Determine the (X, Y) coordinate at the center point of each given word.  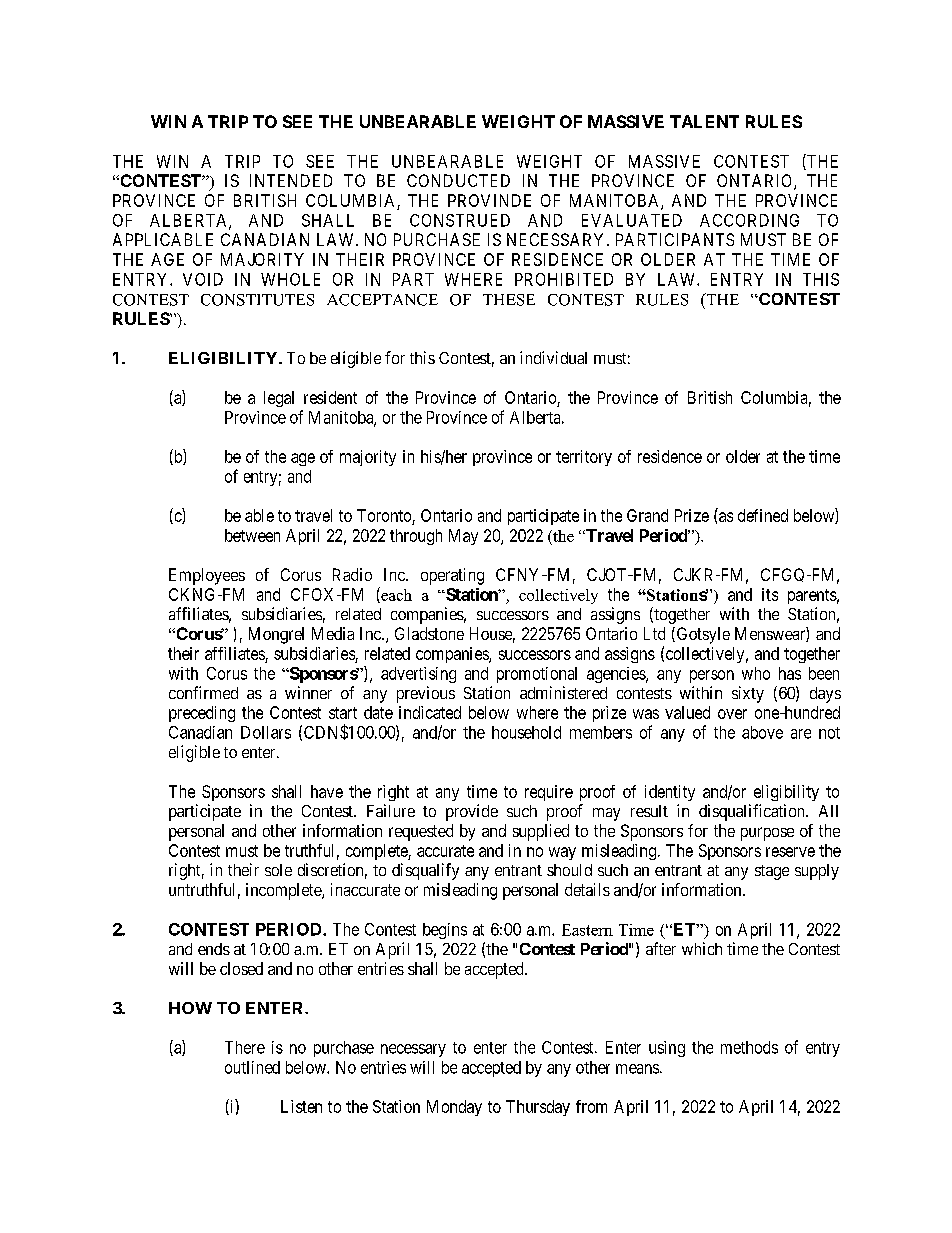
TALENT (704, 121)
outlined (252, 1067)
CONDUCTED (458, 180)
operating (452, 576)
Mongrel (276, 635)
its (770, 594)
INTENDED (291, 180)
